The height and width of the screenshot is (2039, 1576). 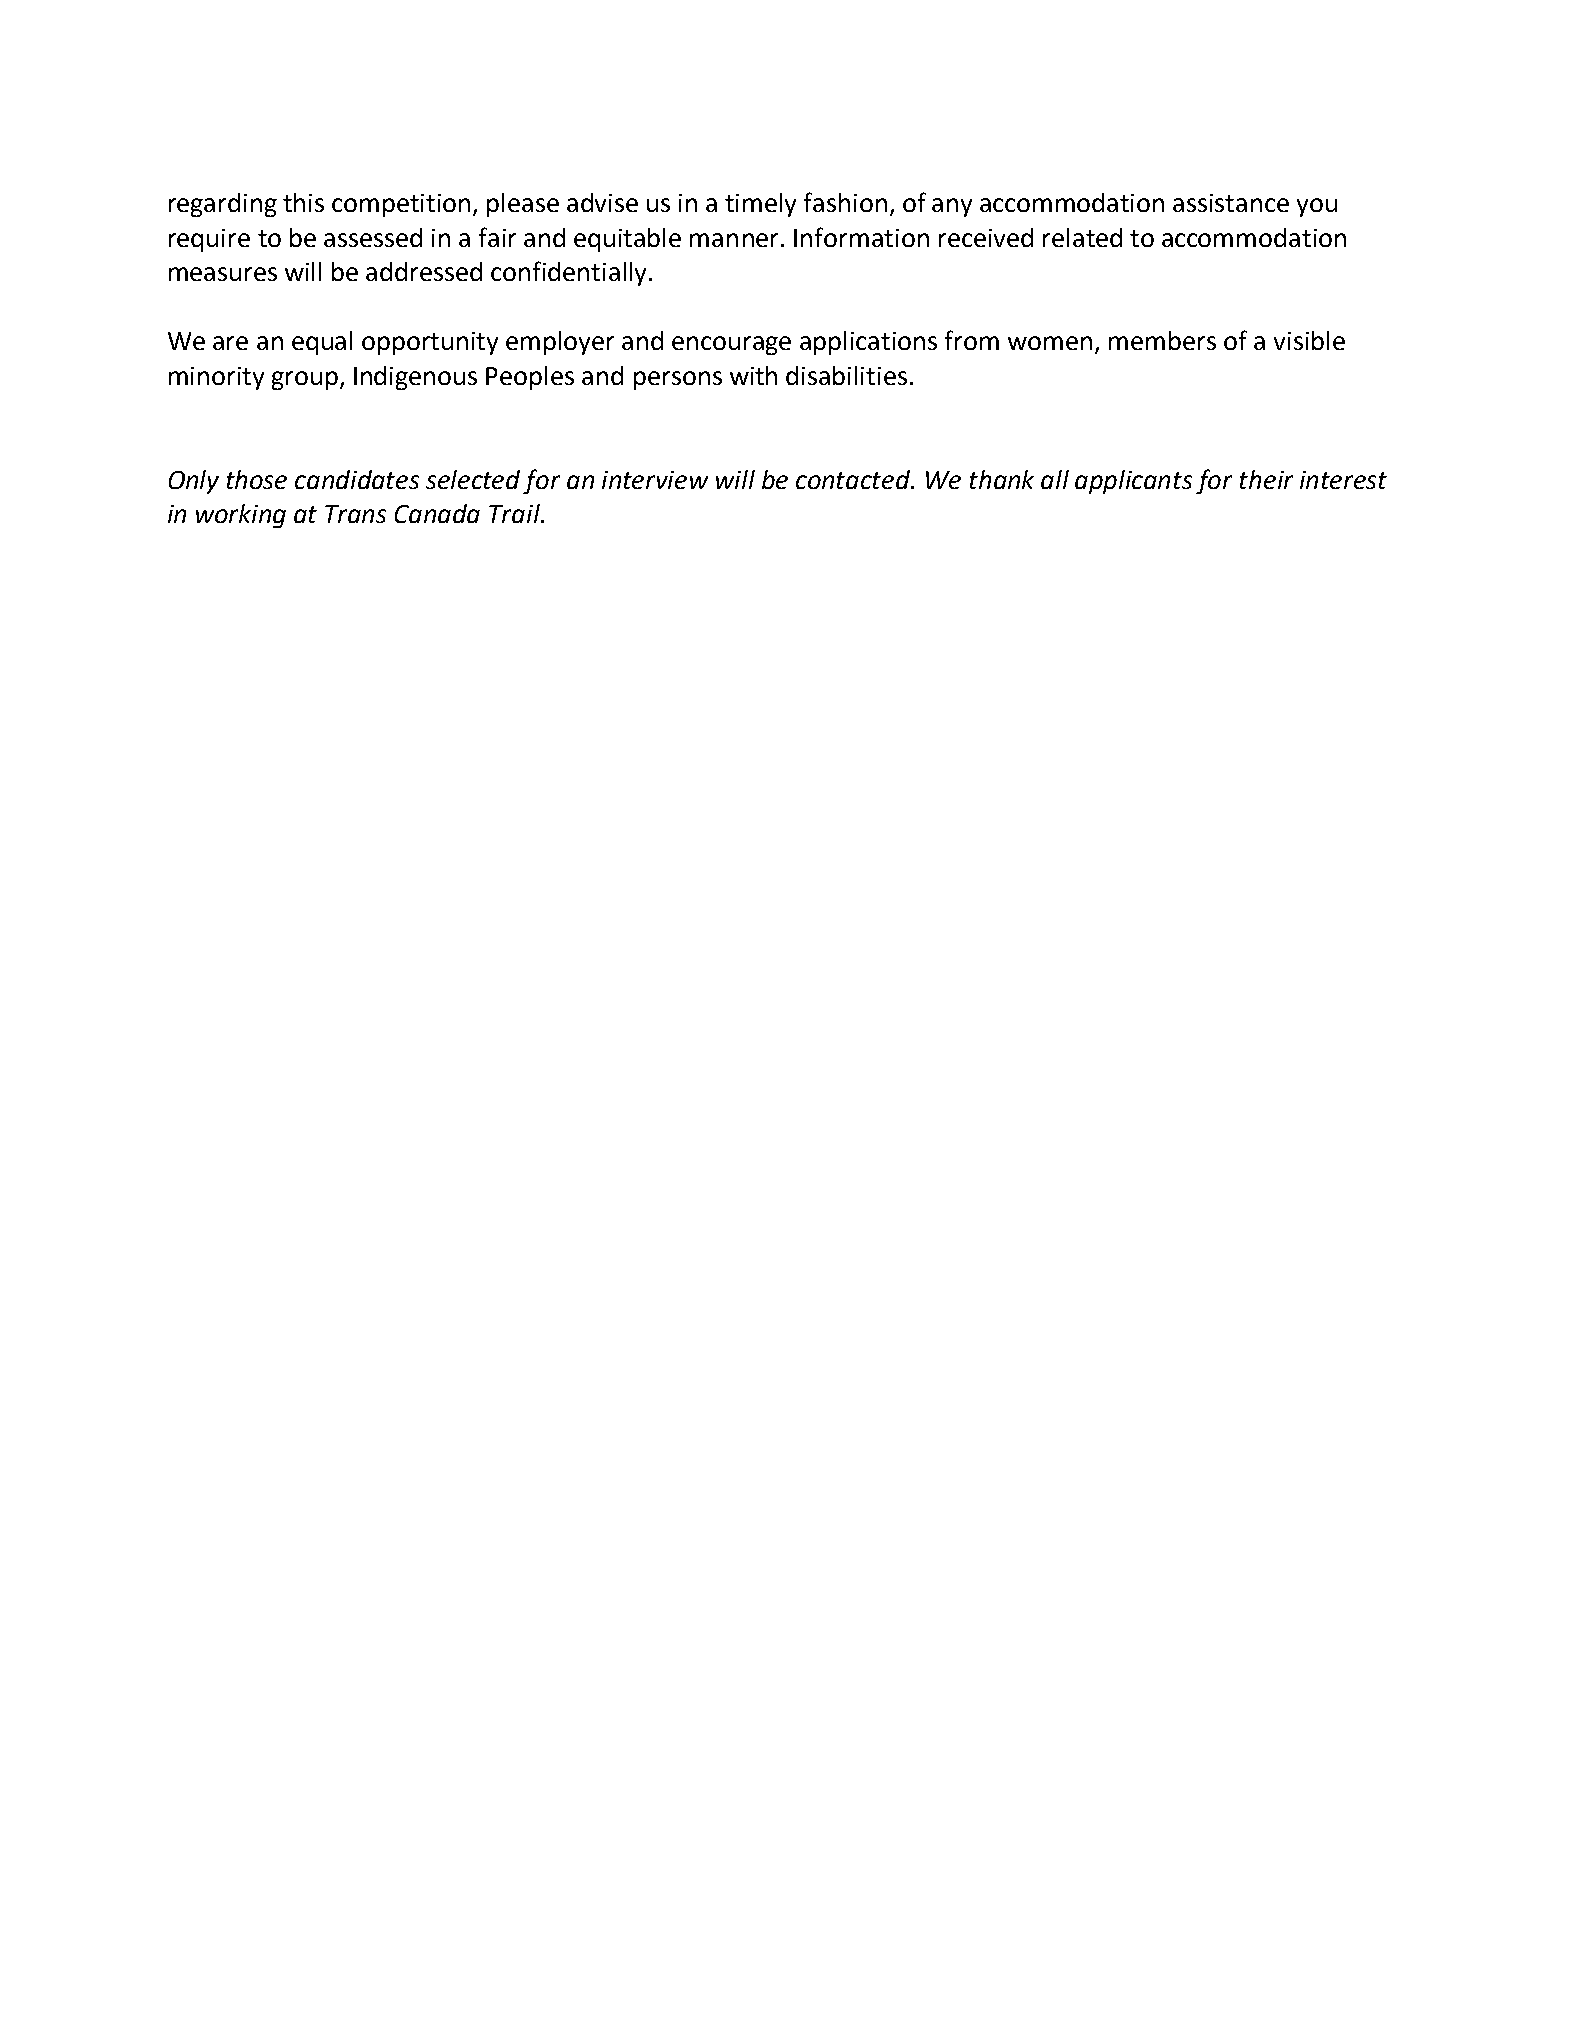 I want to click on Trans, so click(x=355, y=514).
